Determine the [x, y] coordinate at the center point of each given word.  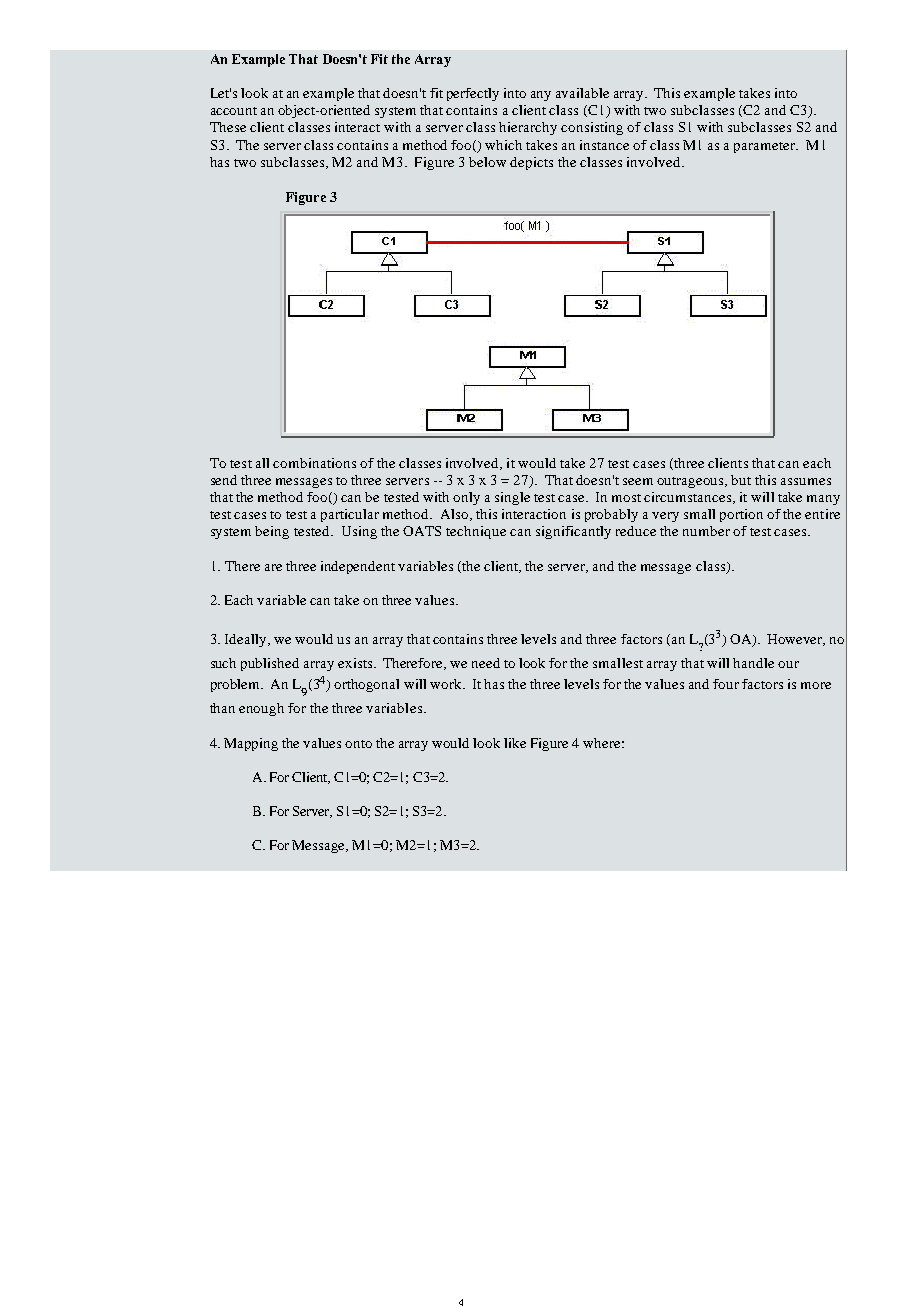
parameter [766, 147]
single [512, 498]
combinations [314, 463]
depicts [531, 163]
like [515, 743]
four [726, 684]
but [741, 480]
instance [604, 145]
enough [261, 709]
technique [476, 532]
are [273, 567]
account [234, 111]
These [228, 127]
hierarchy [528, 128]
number [706, 531]
